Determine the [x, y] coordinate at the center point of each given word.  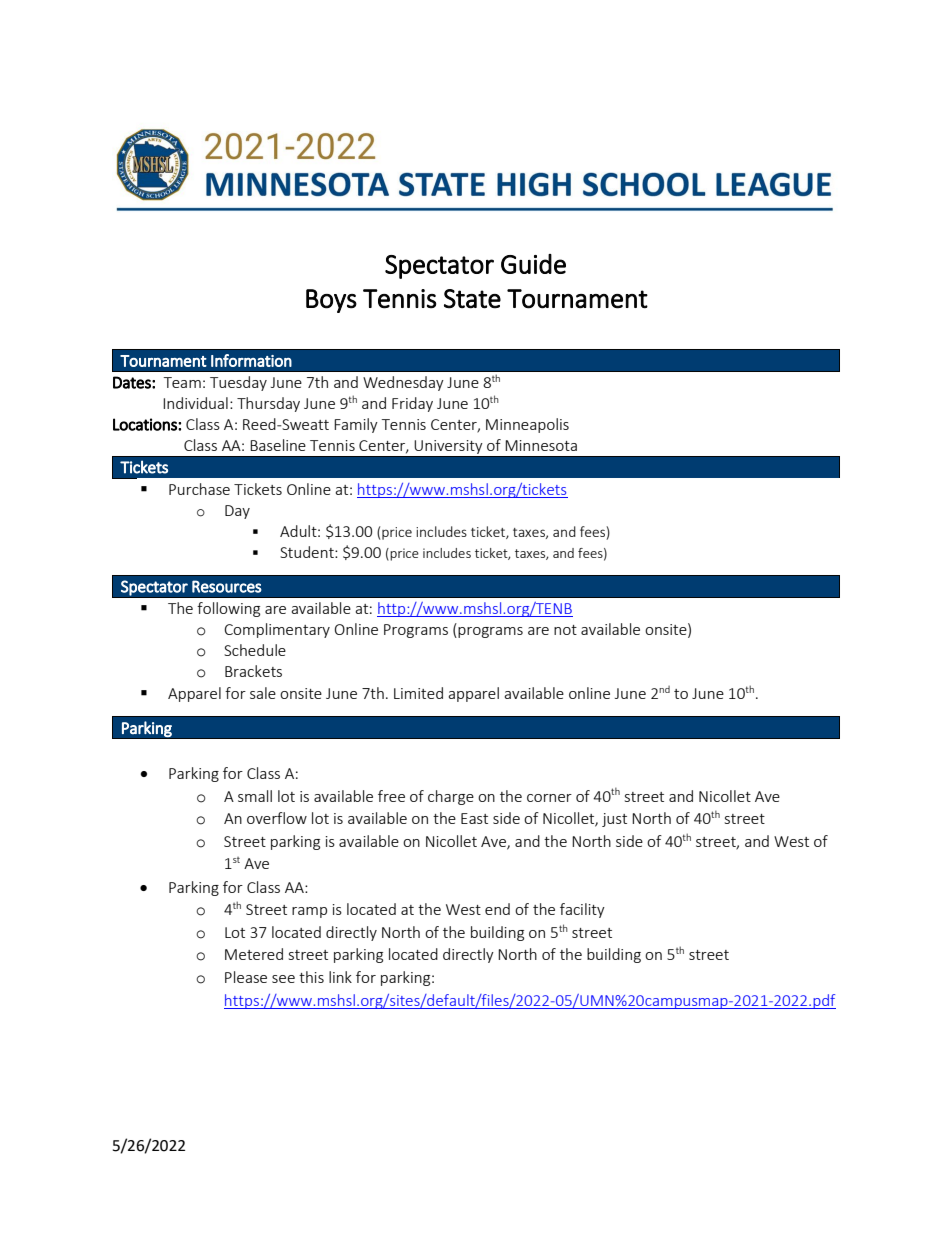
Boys [331, 301]
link [340, 977]
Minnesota [541, 445]
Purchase [199, 489]
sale [263, 693]
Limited [418, 693]
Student [308, 552]
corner [549, 798]
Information [251, 360]
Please [246, 977]
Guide [533, 264]
